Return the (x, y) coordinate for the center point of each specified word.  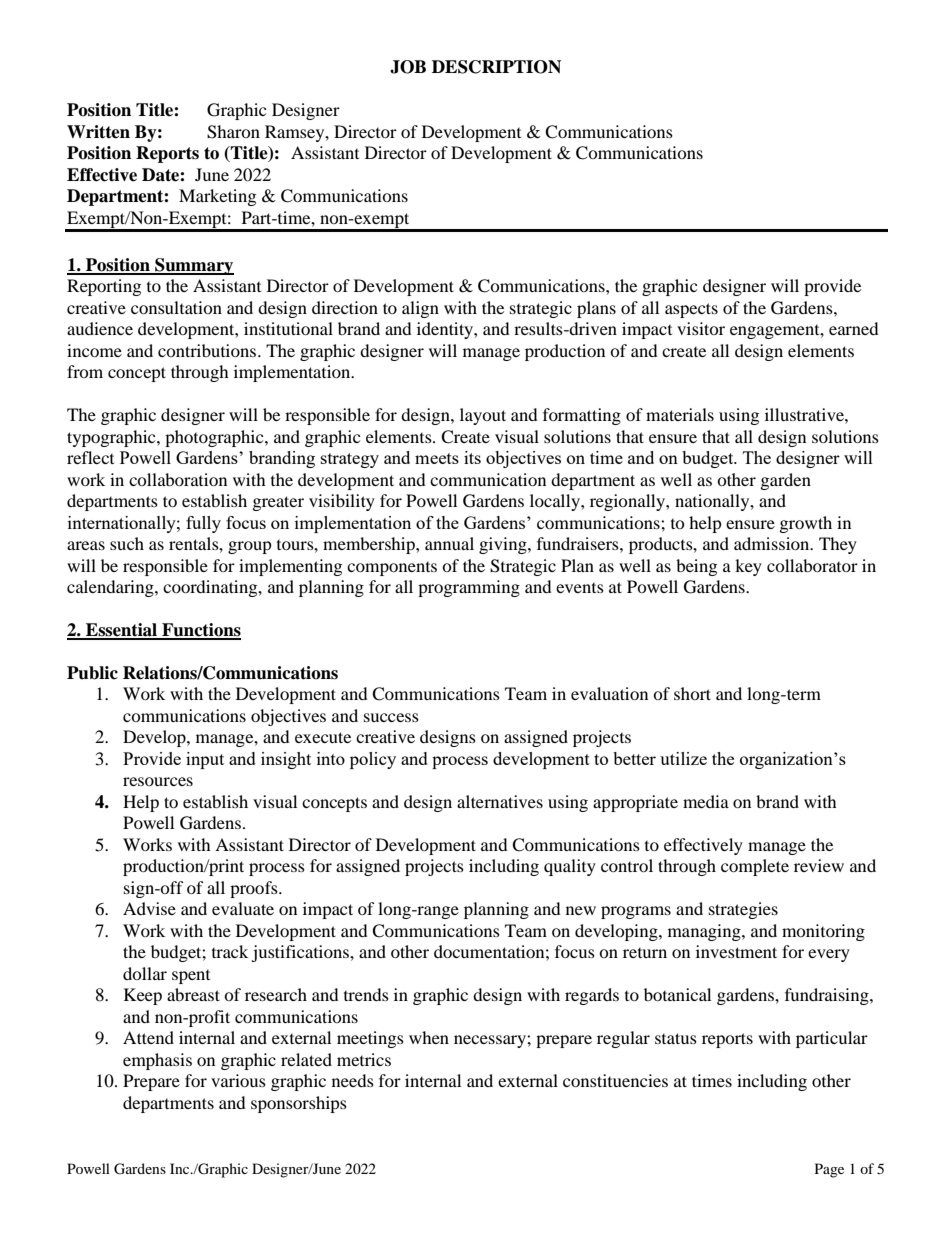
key (748, 567)
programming (469, 588)
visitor (701, 328)
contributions (207, 350)
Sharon (233, 132)
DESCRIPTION (496, 67)
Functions (200, 631)
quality (570, 867)
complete (755, 867)
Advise (149, 908)
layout (483, 416)
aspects (691, 310)
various (238, 1080)
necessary (491, 1041)
